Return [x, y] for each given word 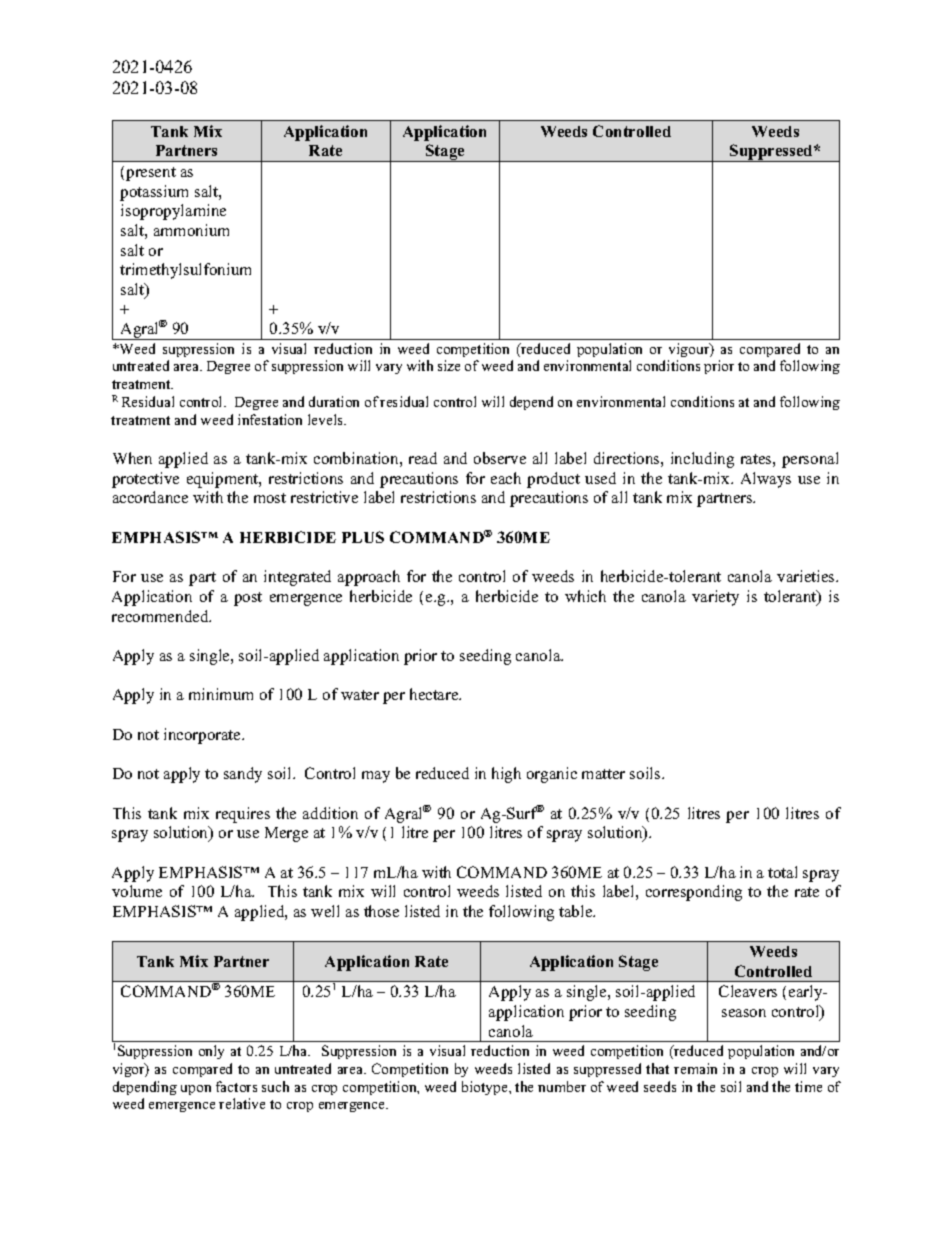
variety [715, 598]
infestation [270, 419]
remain [695, 1068]
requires [243, 815]
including [702, 460]
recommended [161, 616]
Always [766, 480]
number [562, 1086]
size [449, 365]
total [782, 872]
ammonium [191, 230]
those [381, 911]
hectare [435, 694]
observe [500, 458]
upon [196, 1090]
